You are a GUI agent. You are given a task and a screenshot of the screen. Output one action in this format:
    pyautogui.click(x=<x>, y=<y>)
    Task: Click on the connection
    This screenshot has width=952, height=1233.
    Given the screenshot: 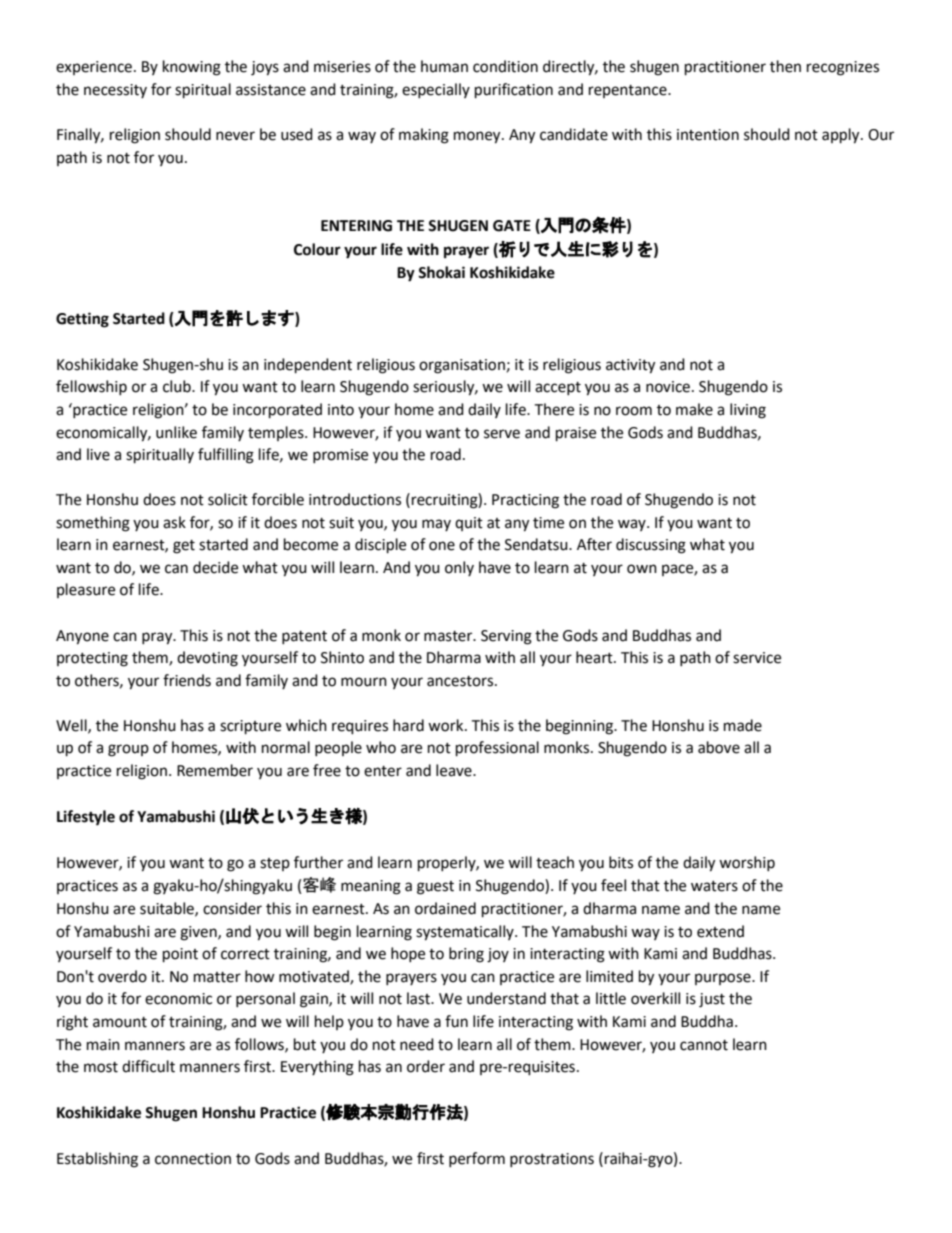 What is the action you would take?
    pyautogui.click(x=193, y=1159)
